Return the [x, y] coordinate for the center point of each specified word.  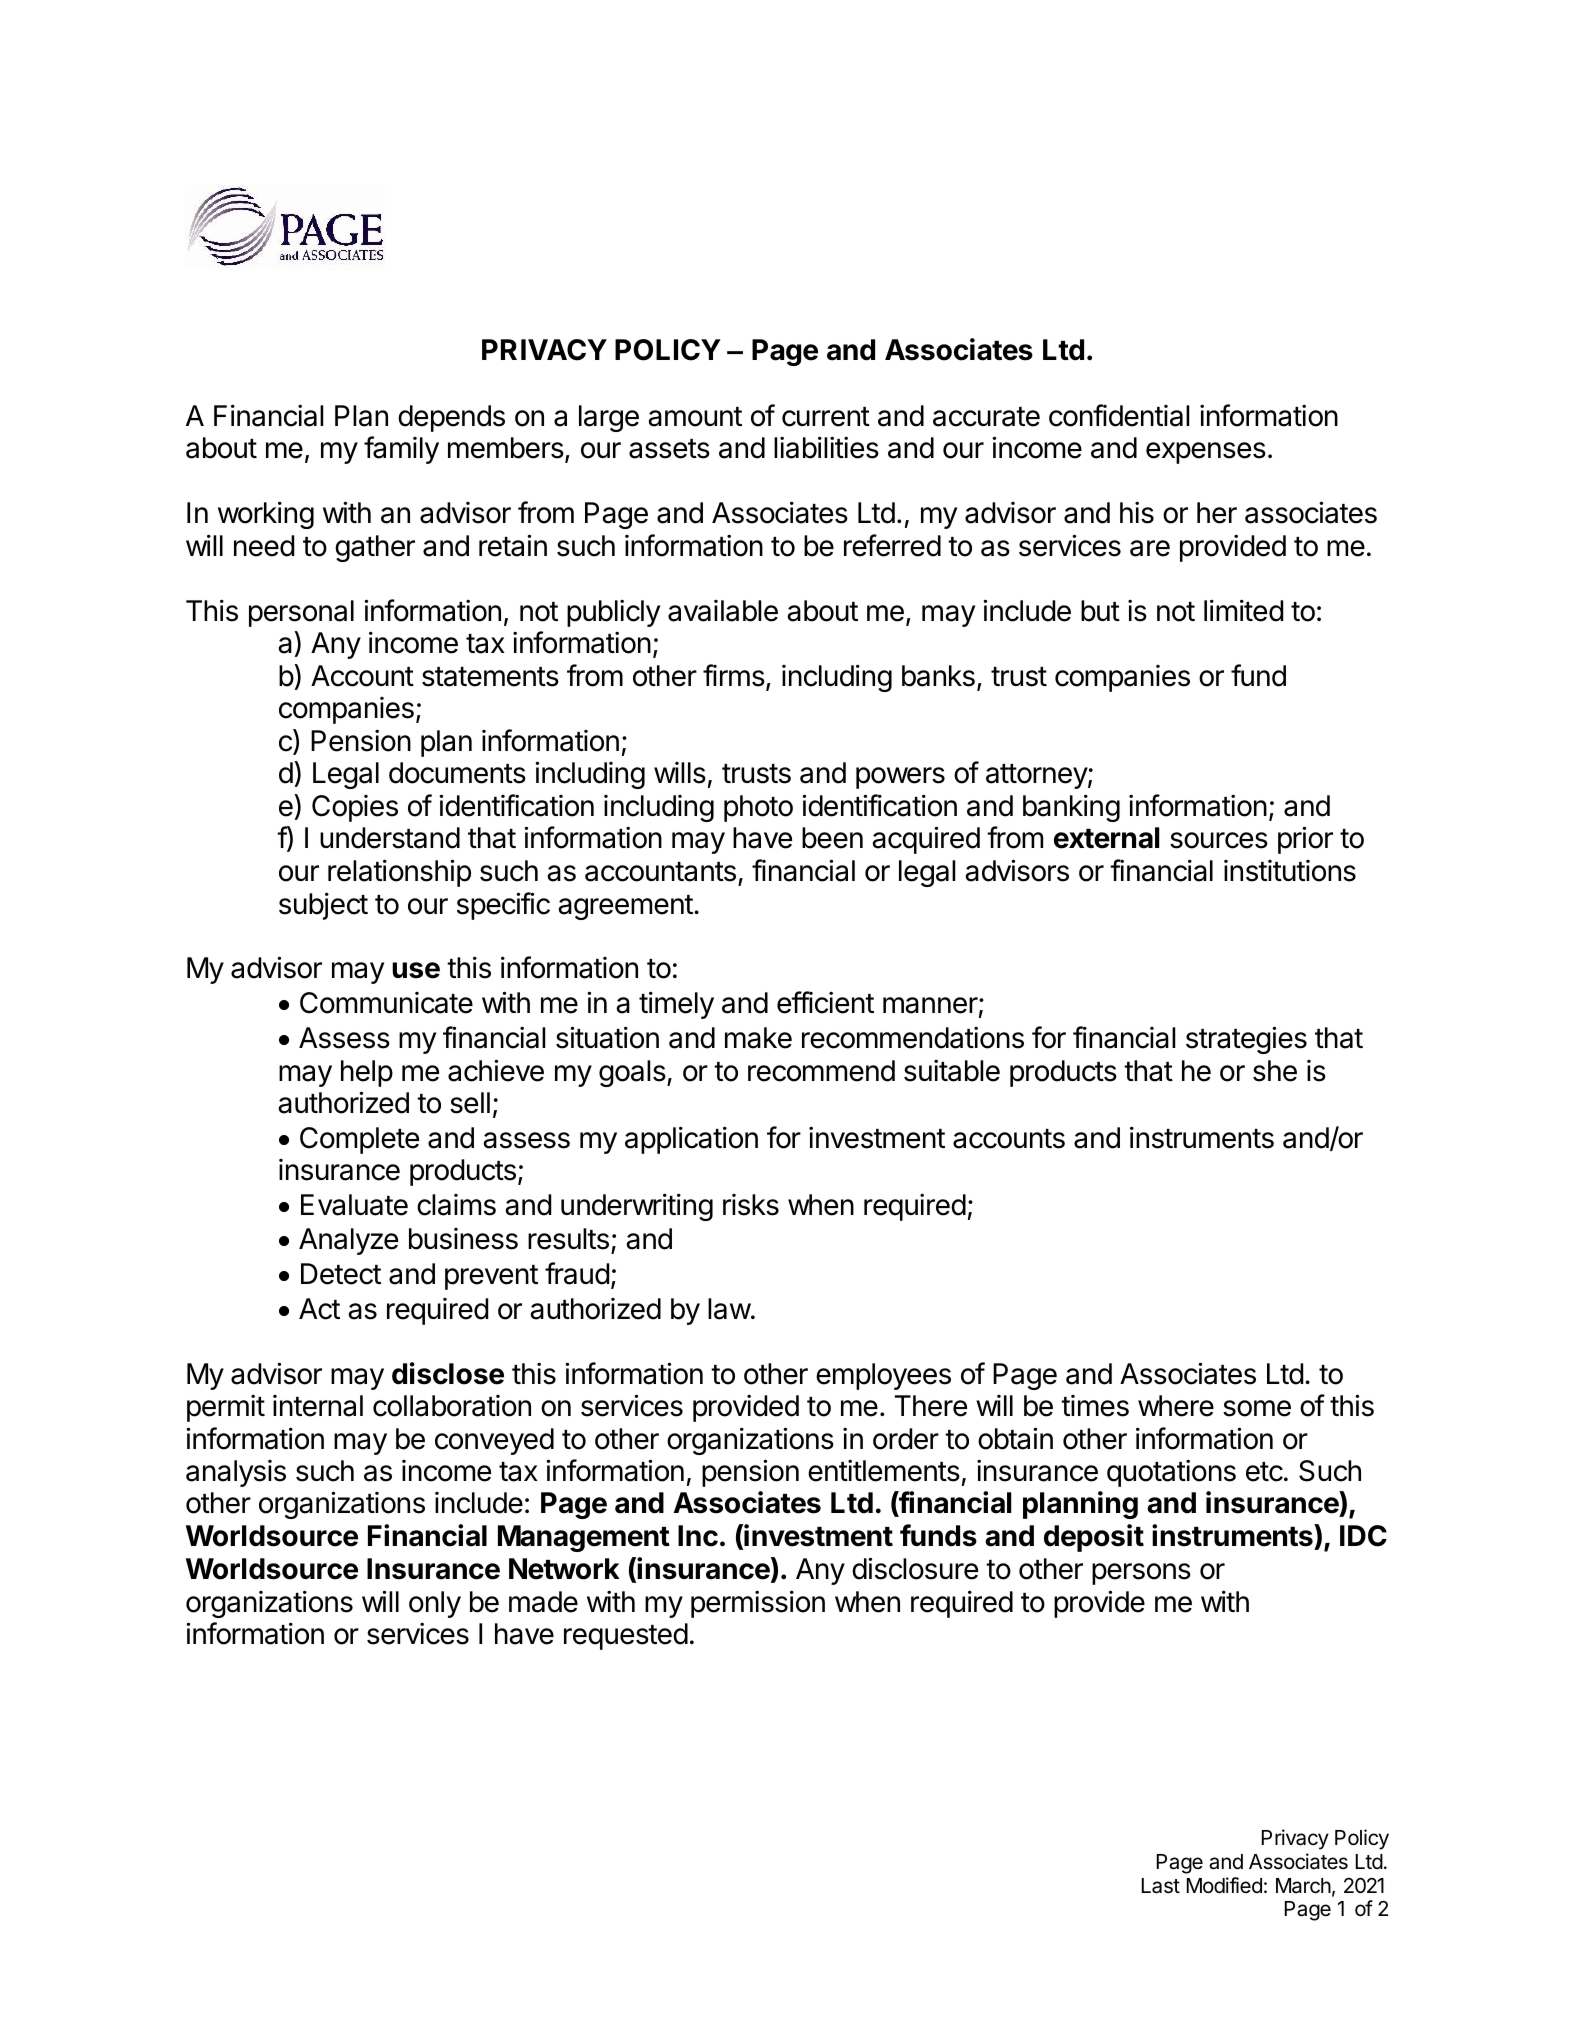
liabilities [826, 447]
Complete [359, 1140]
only [435, 1604]
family [401, 450]
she [1275, 1071]
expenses [1206, 453]
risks [751, 1205]
